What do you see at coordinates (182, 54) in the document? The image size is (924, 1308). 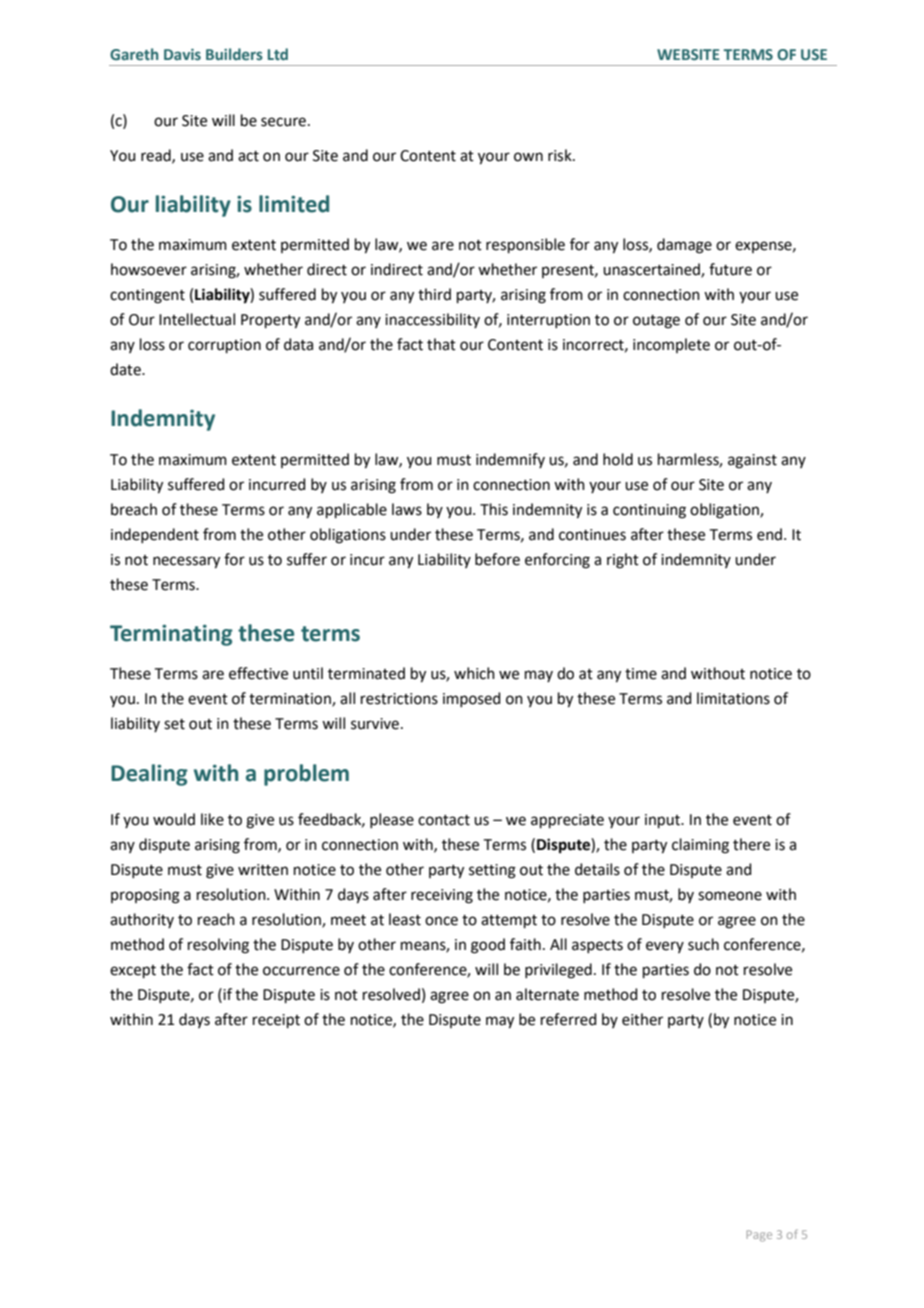 I see `Davis` at bounding box center [182, 54].
